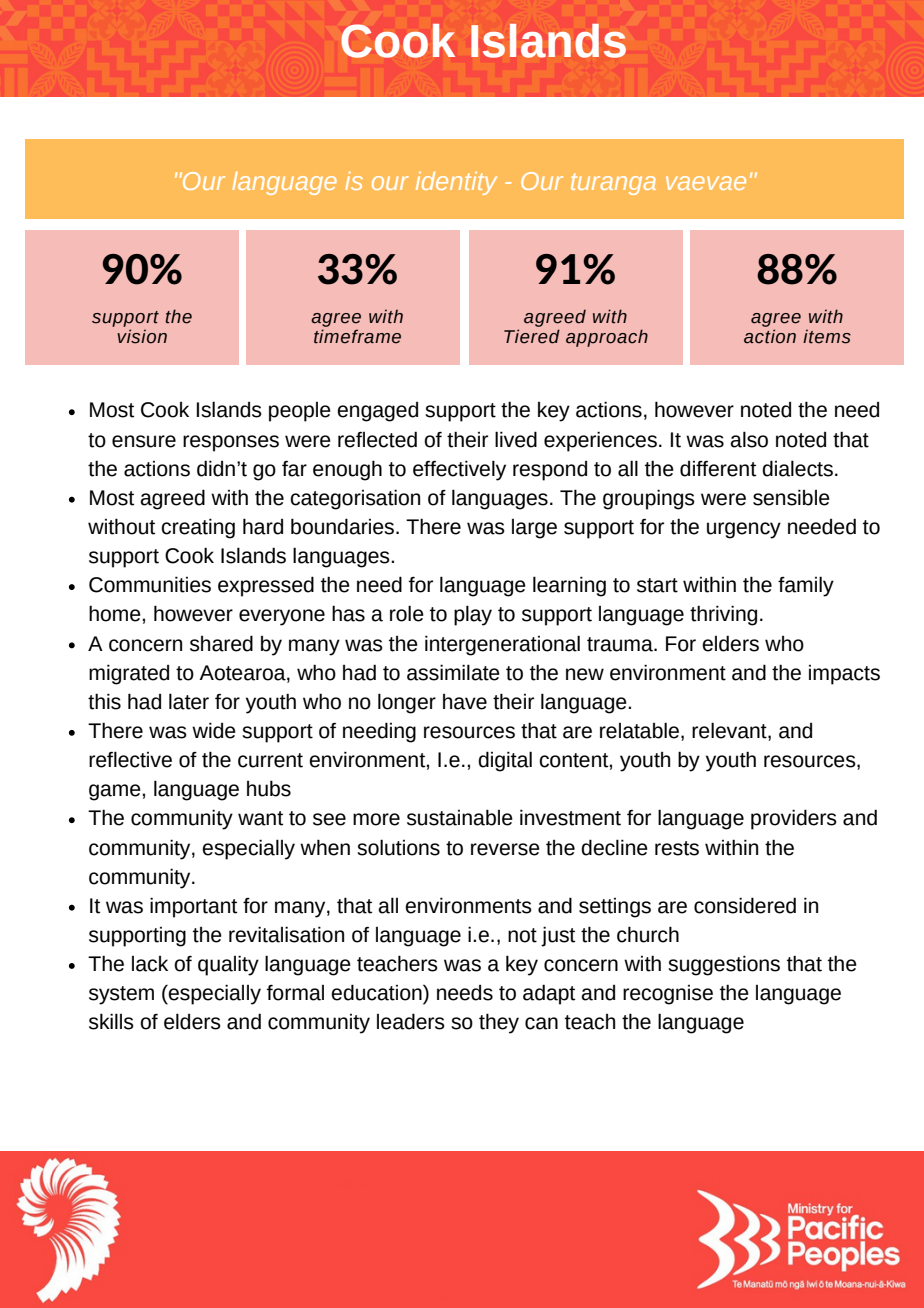  What do you see at coordinates (473, 615) in the image?
I see `play` at bounding box center [473, 615].
